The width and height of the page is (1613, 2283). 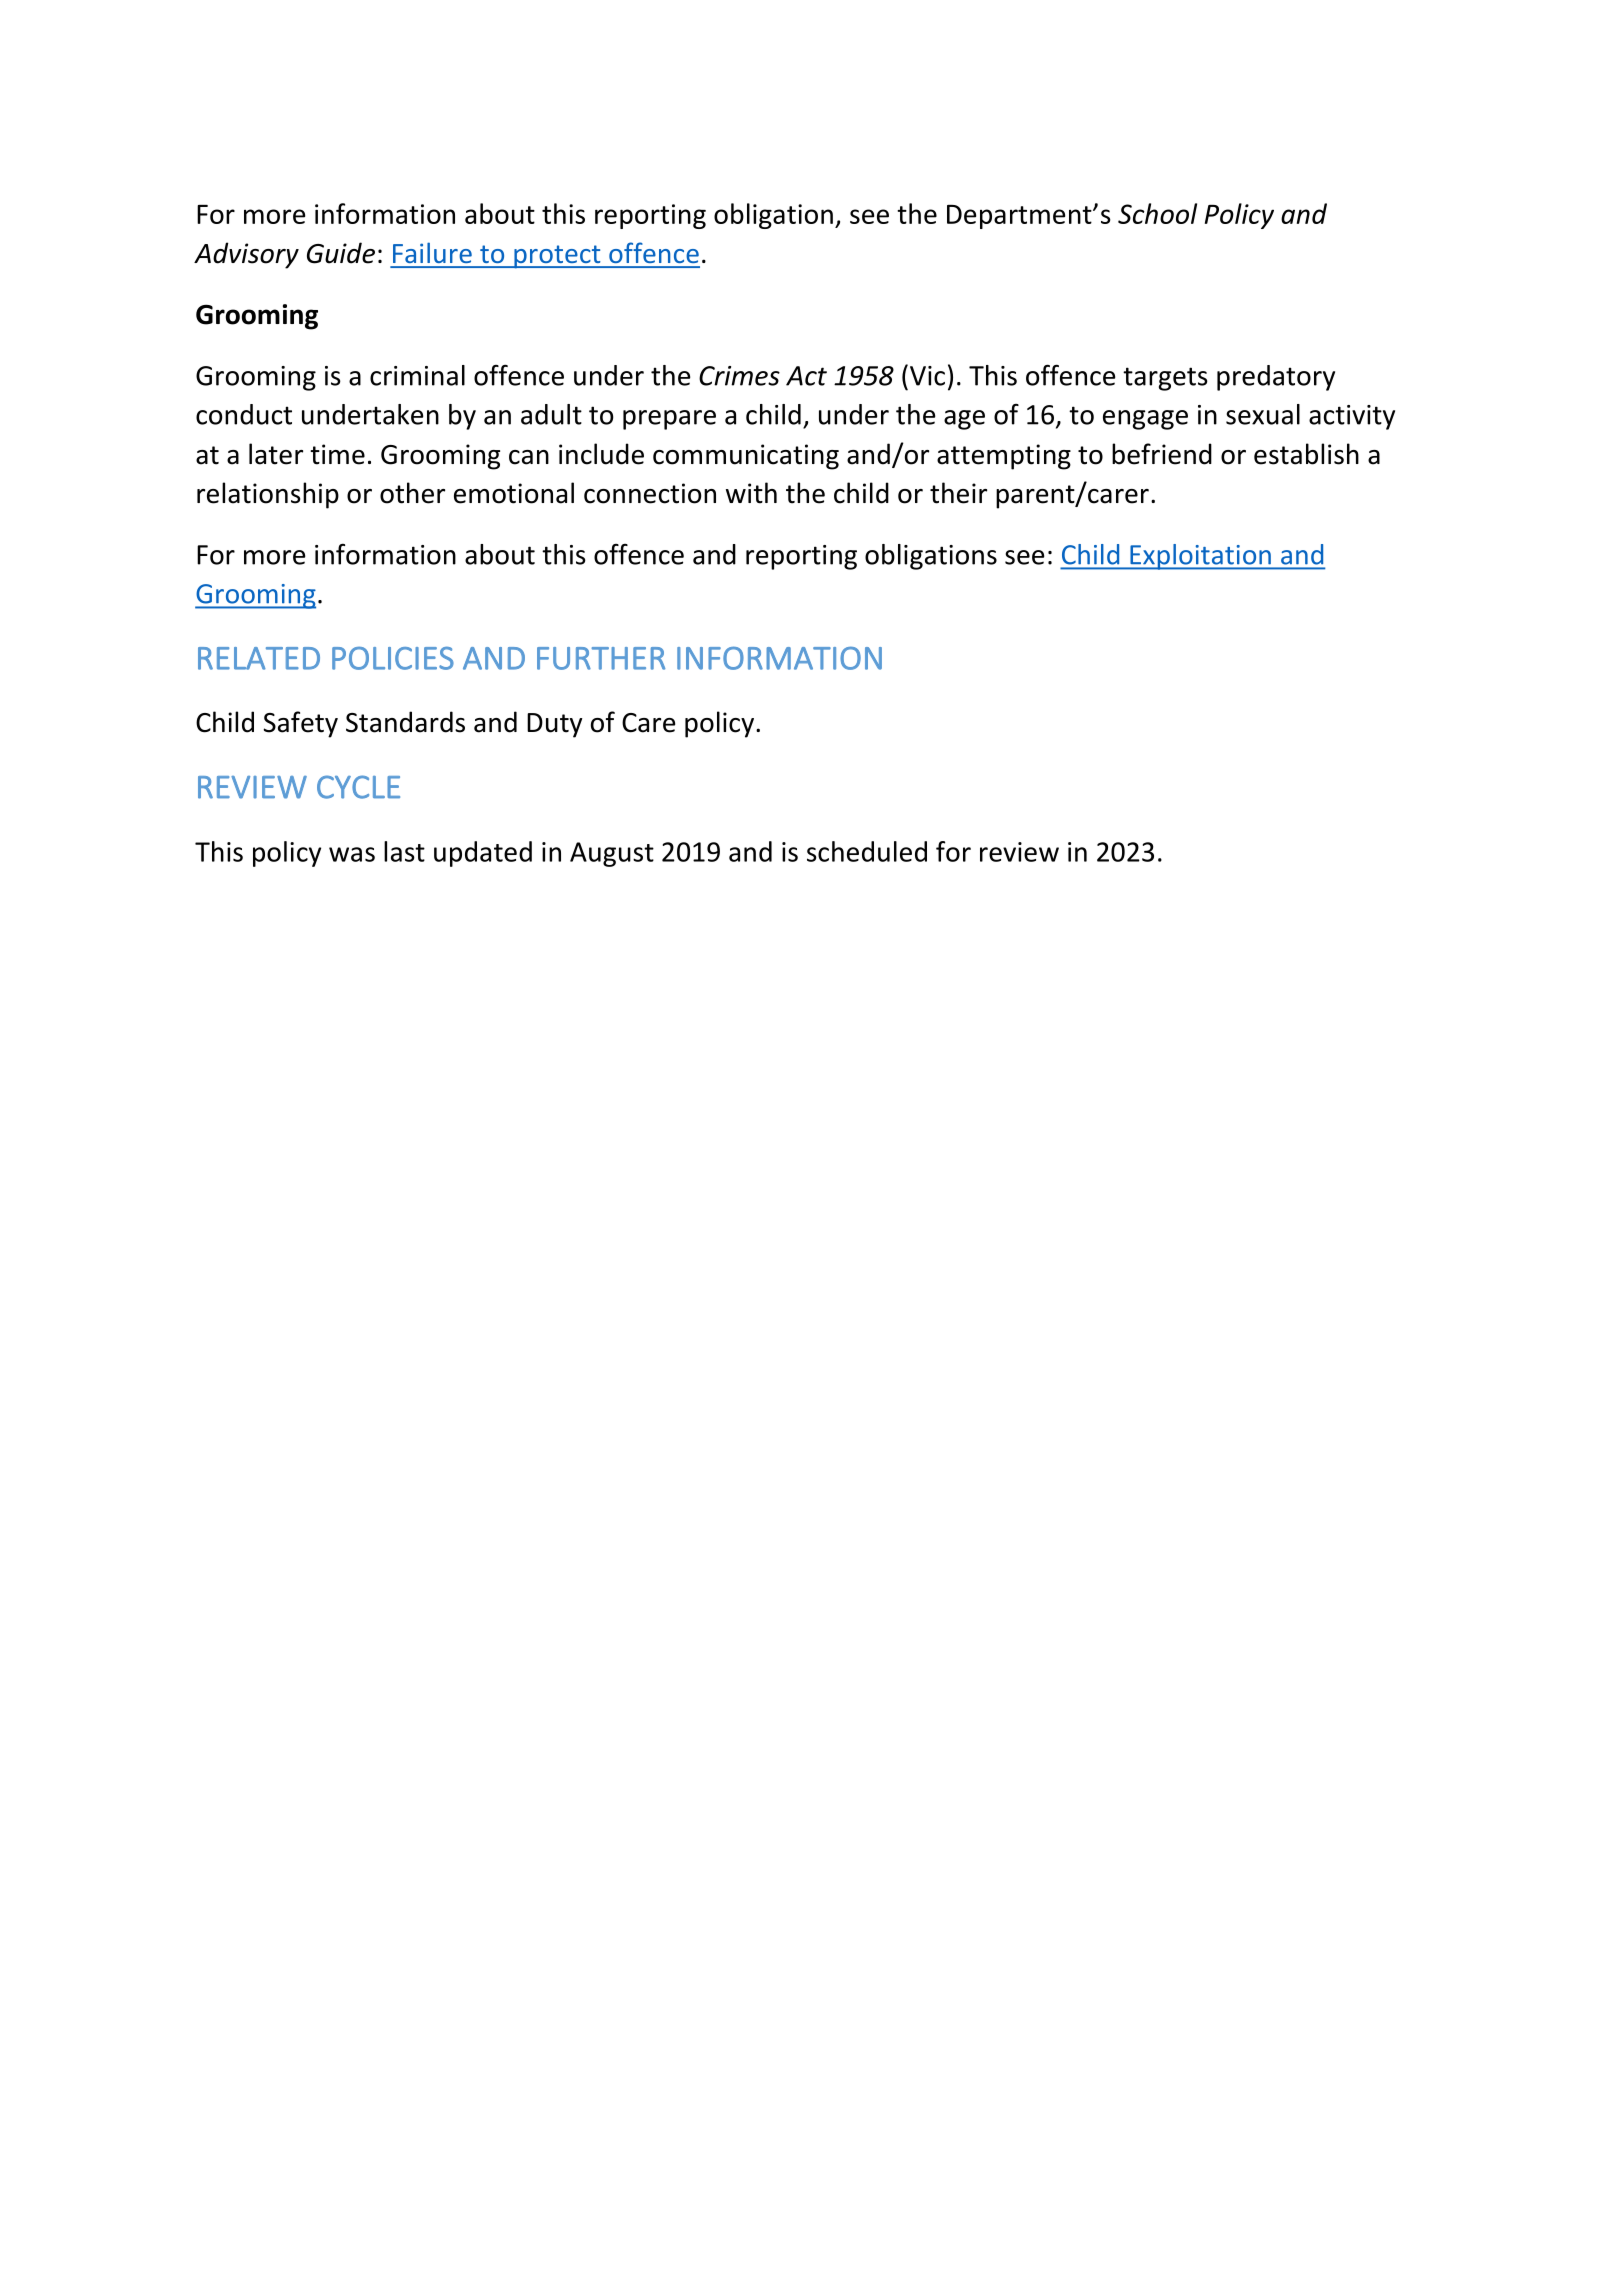 What do you see at coordinates (404, 851) in the page?
I see `last` at bounding box center [404, 851].
